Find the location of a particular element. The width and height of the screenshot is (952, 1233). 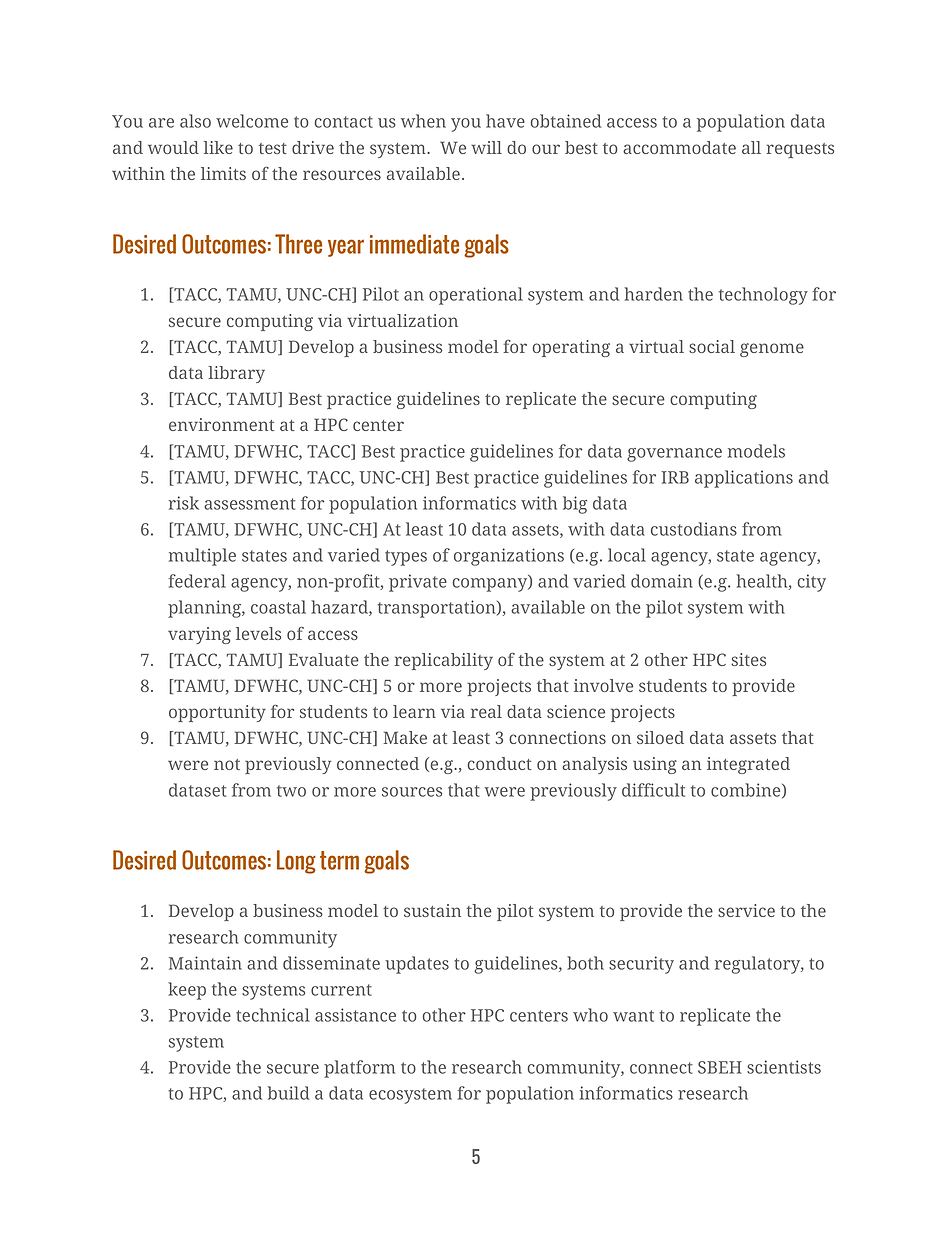

like is located at coordinates (218, 147).
